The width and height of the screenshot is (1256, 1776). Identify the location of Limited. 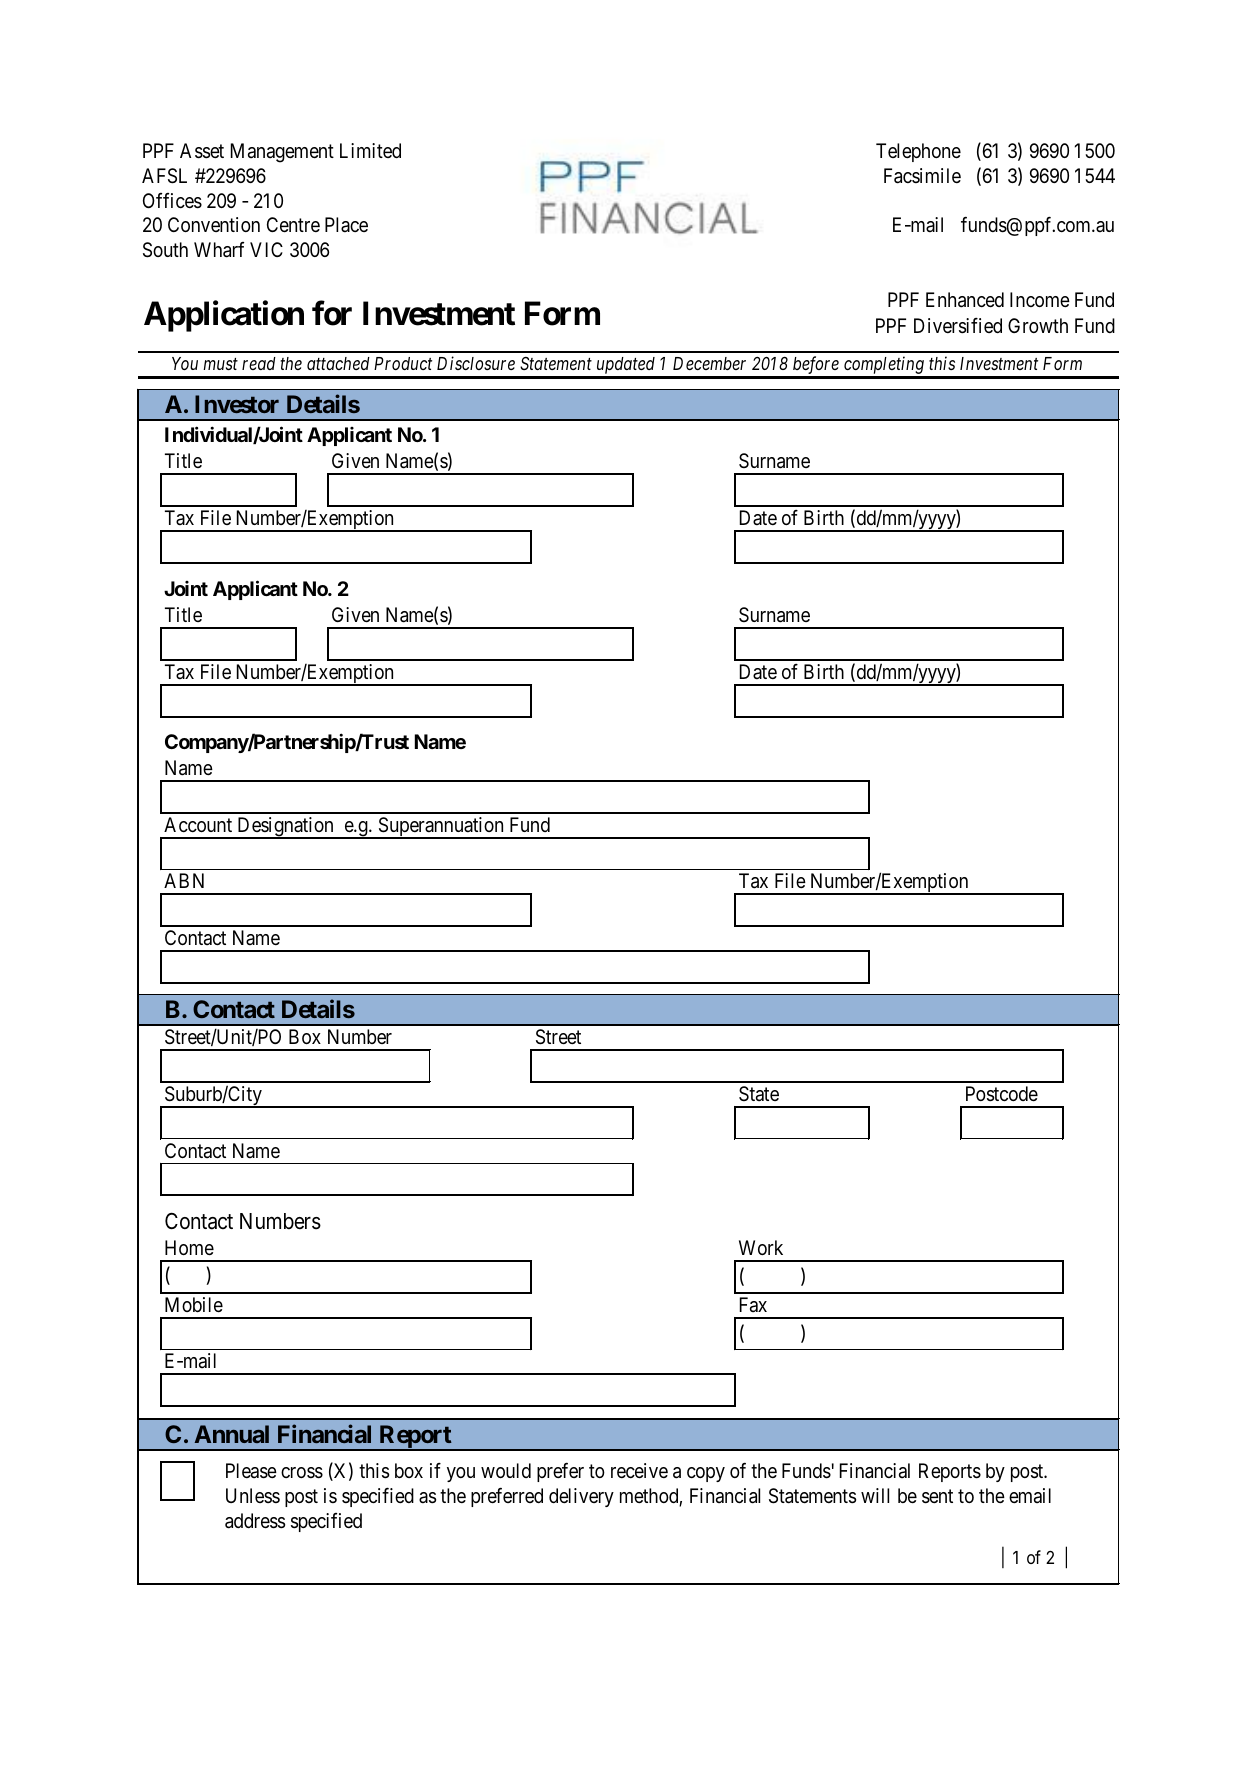
(370, 150).
